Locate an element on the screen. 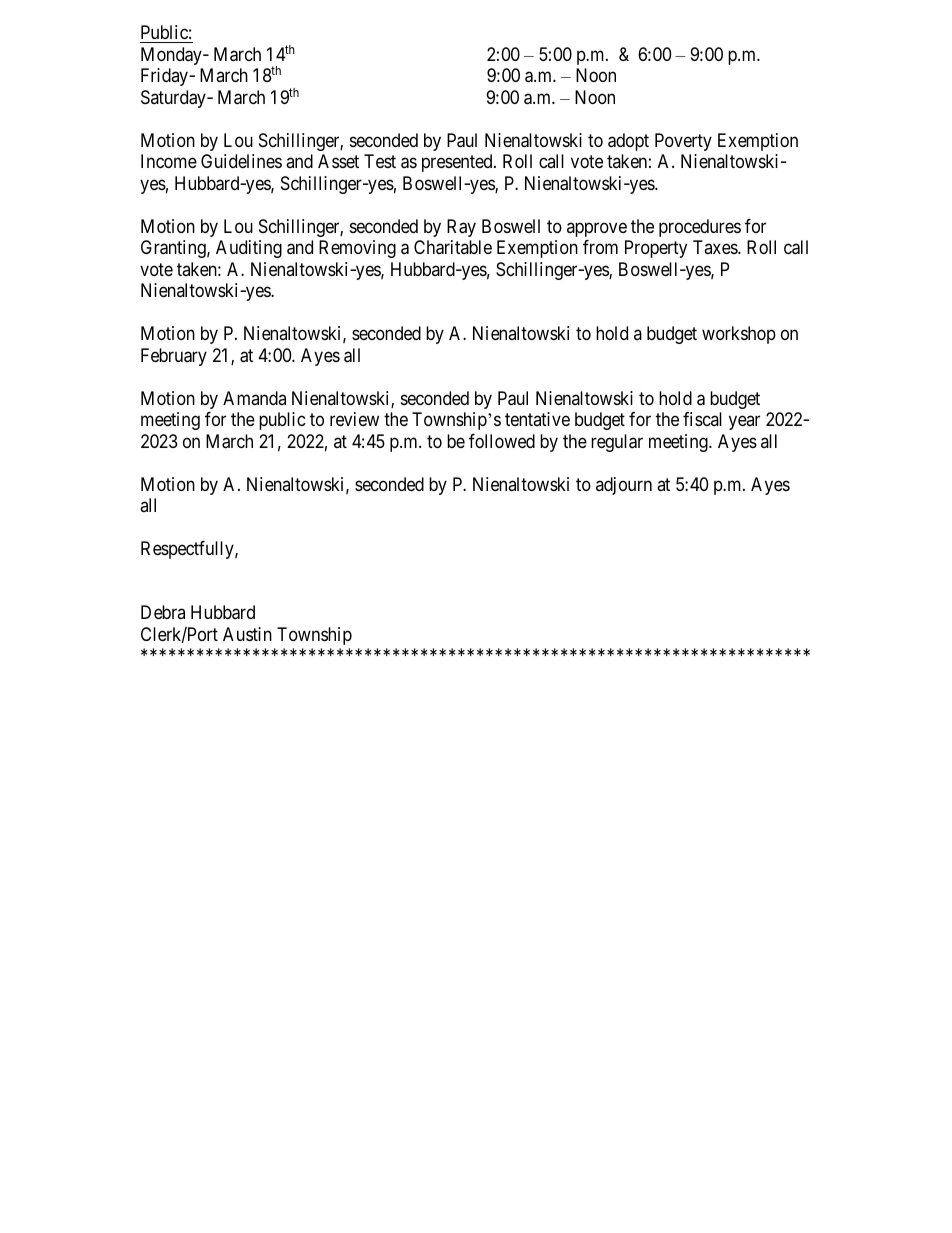 The image size is (952, 1233). fiscal is located at coordinates (702, 419).
